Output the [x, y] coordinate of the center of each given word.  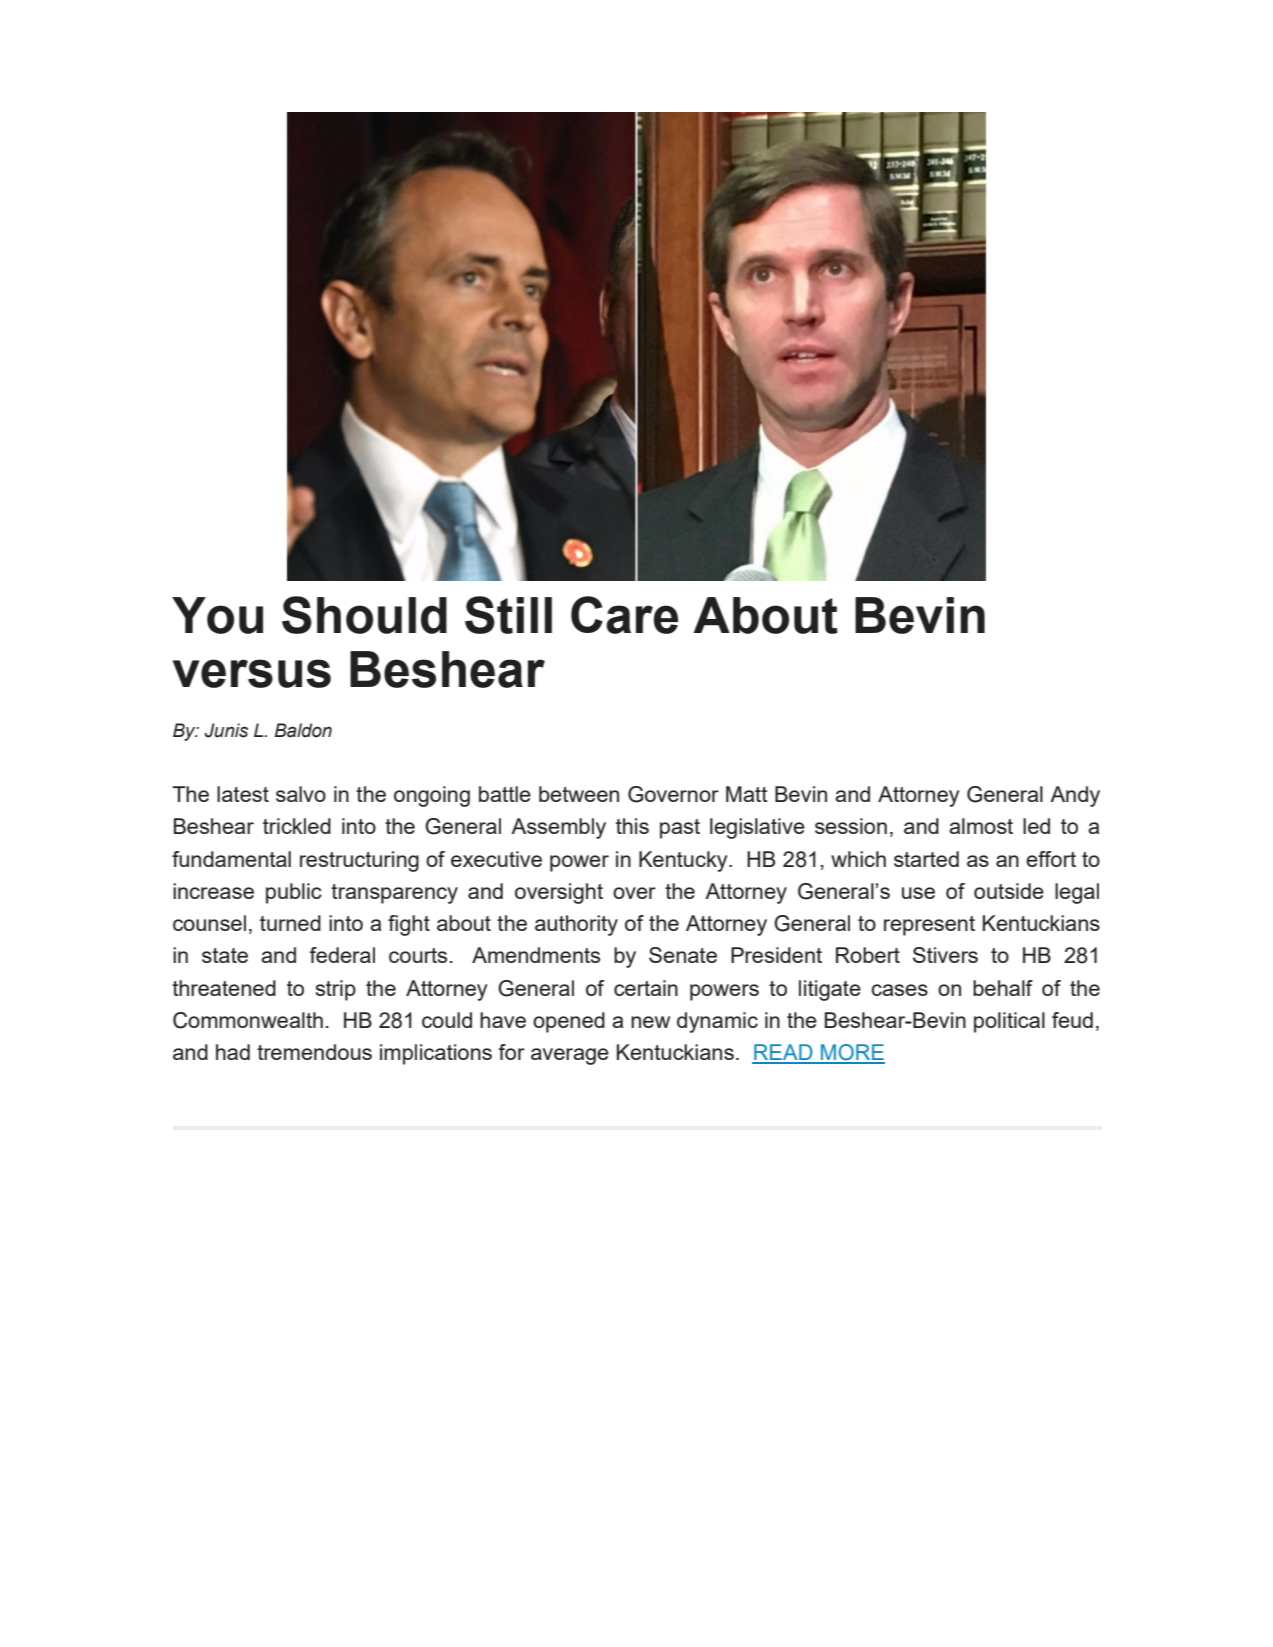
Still [508, 615]
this [632, 826]
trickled [297, 826]
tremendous [314, 1052]
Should [364, 615]
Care [624, 615]
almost [981, 826]
